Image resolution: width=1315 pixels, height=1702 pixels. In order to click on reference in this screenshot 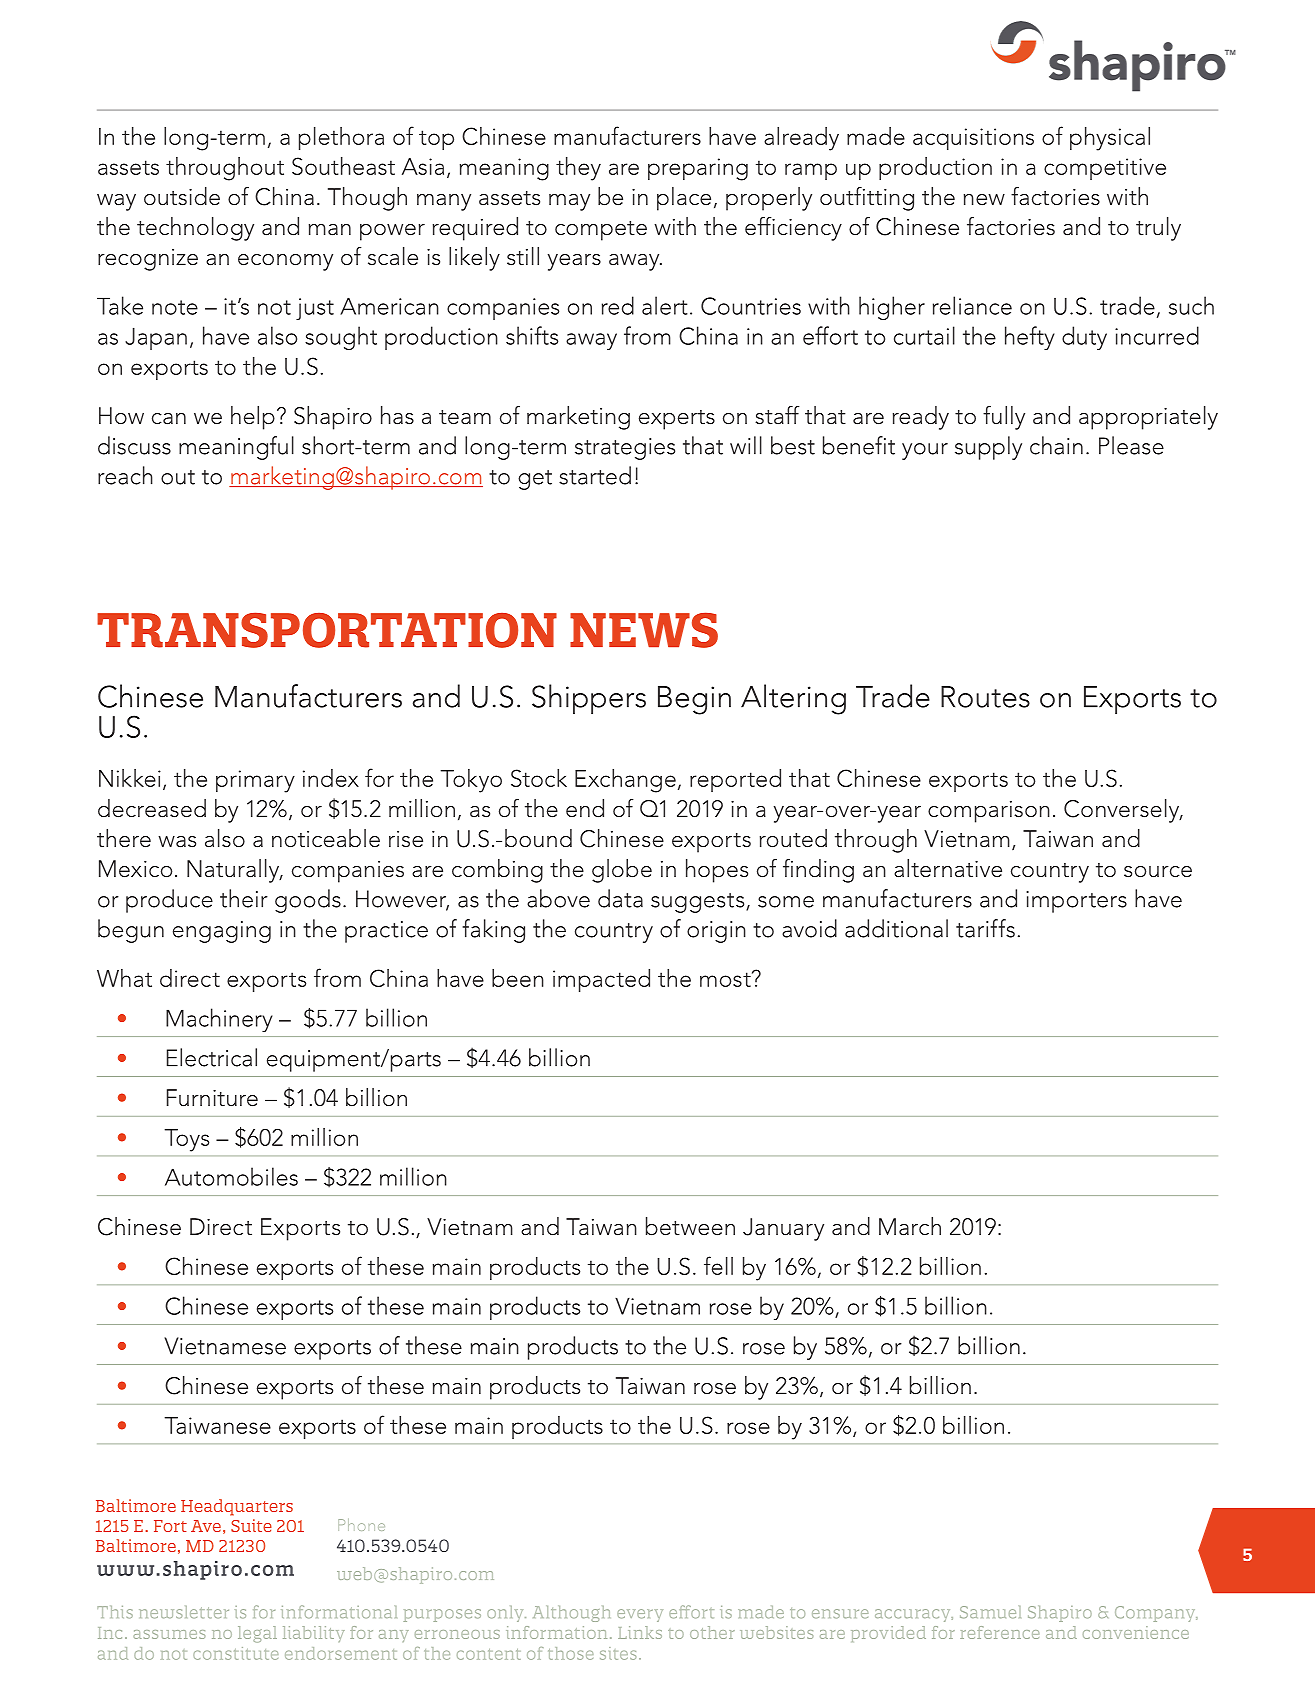, I will do `click(999, 1632)`.
